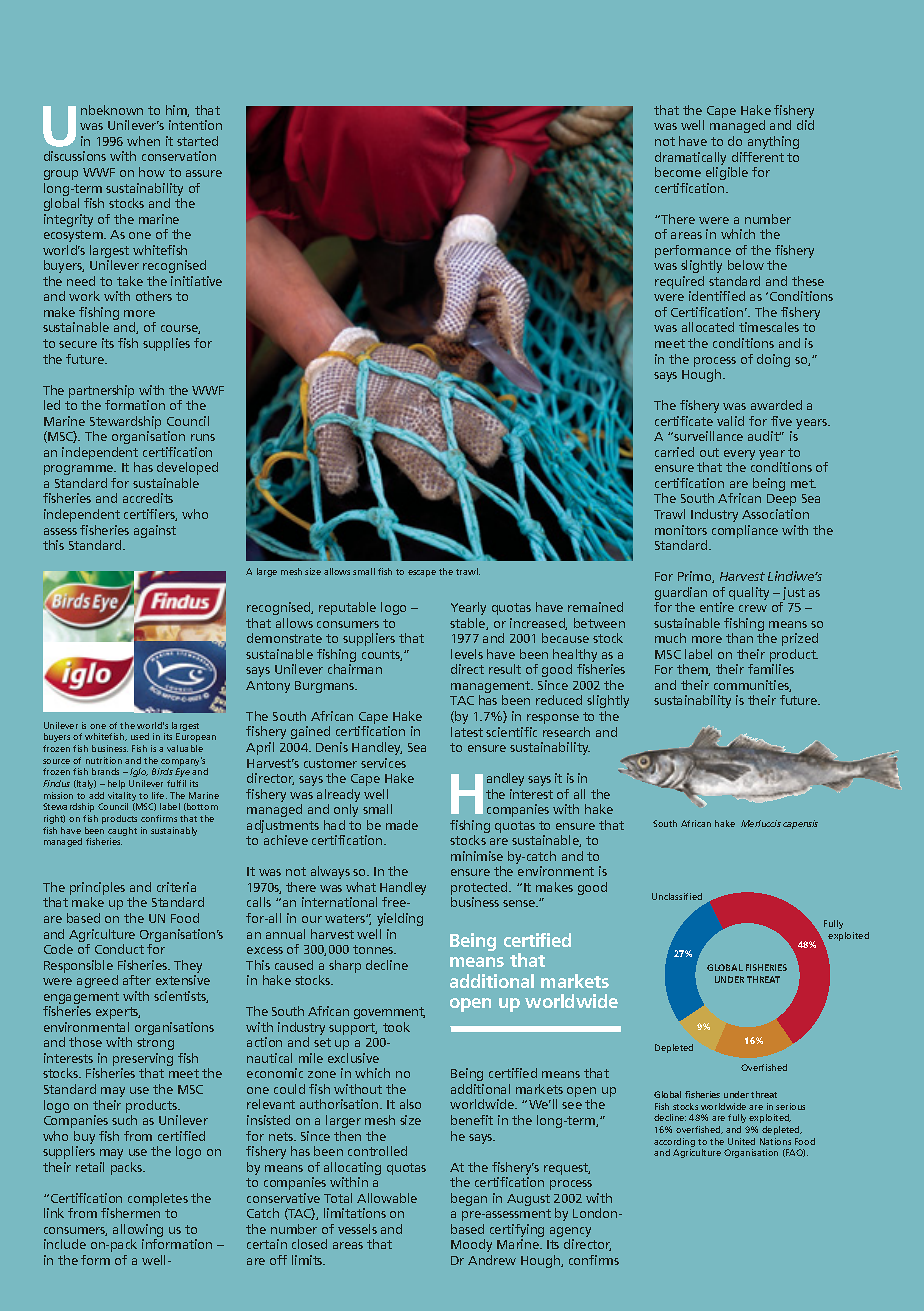  Describe the element at coordinates (467, 654) in the document. I see `levels` at that location.
